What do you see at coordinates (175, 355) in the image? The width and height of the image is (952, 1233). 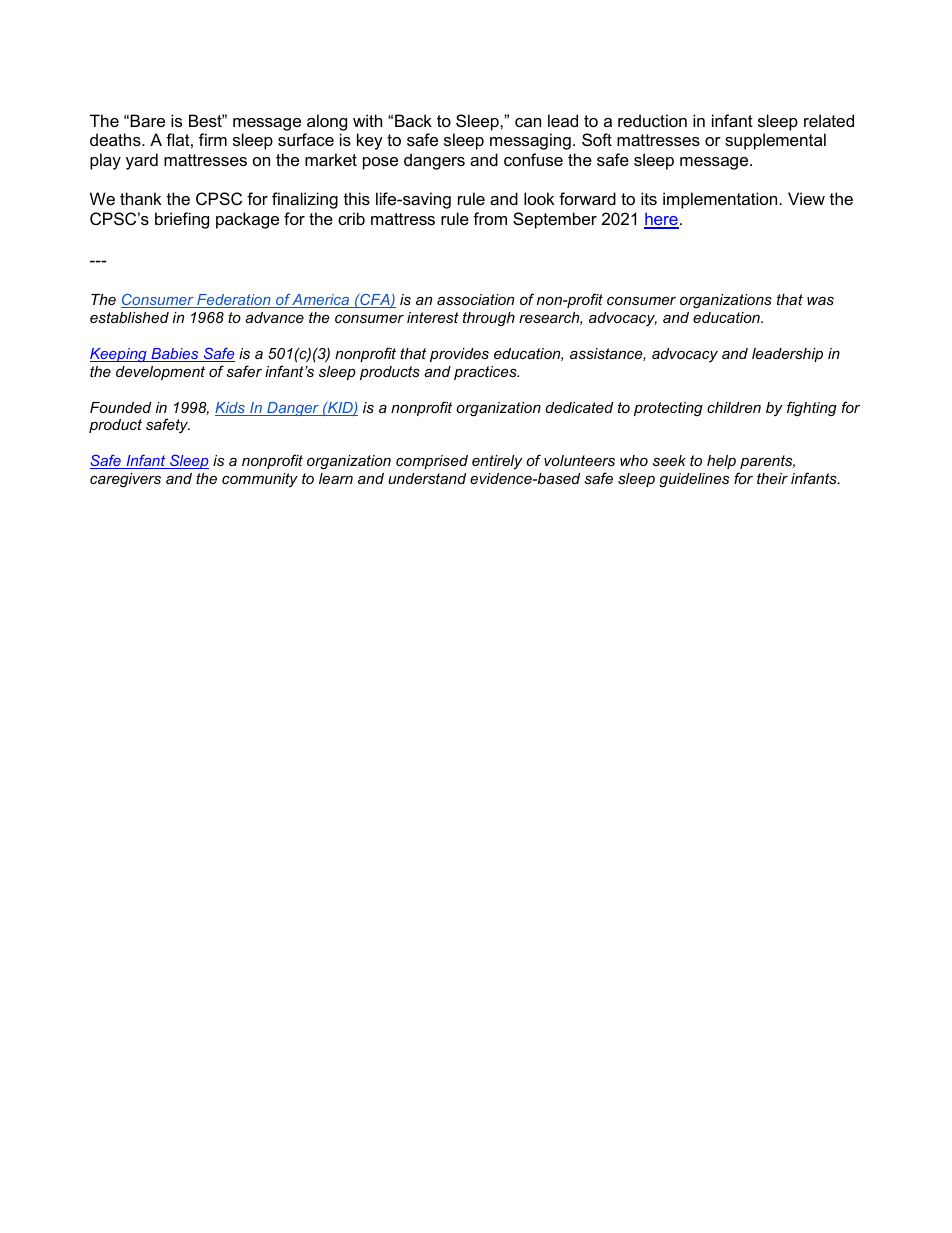 I see `Babies` at bounding box center [175, 355].
